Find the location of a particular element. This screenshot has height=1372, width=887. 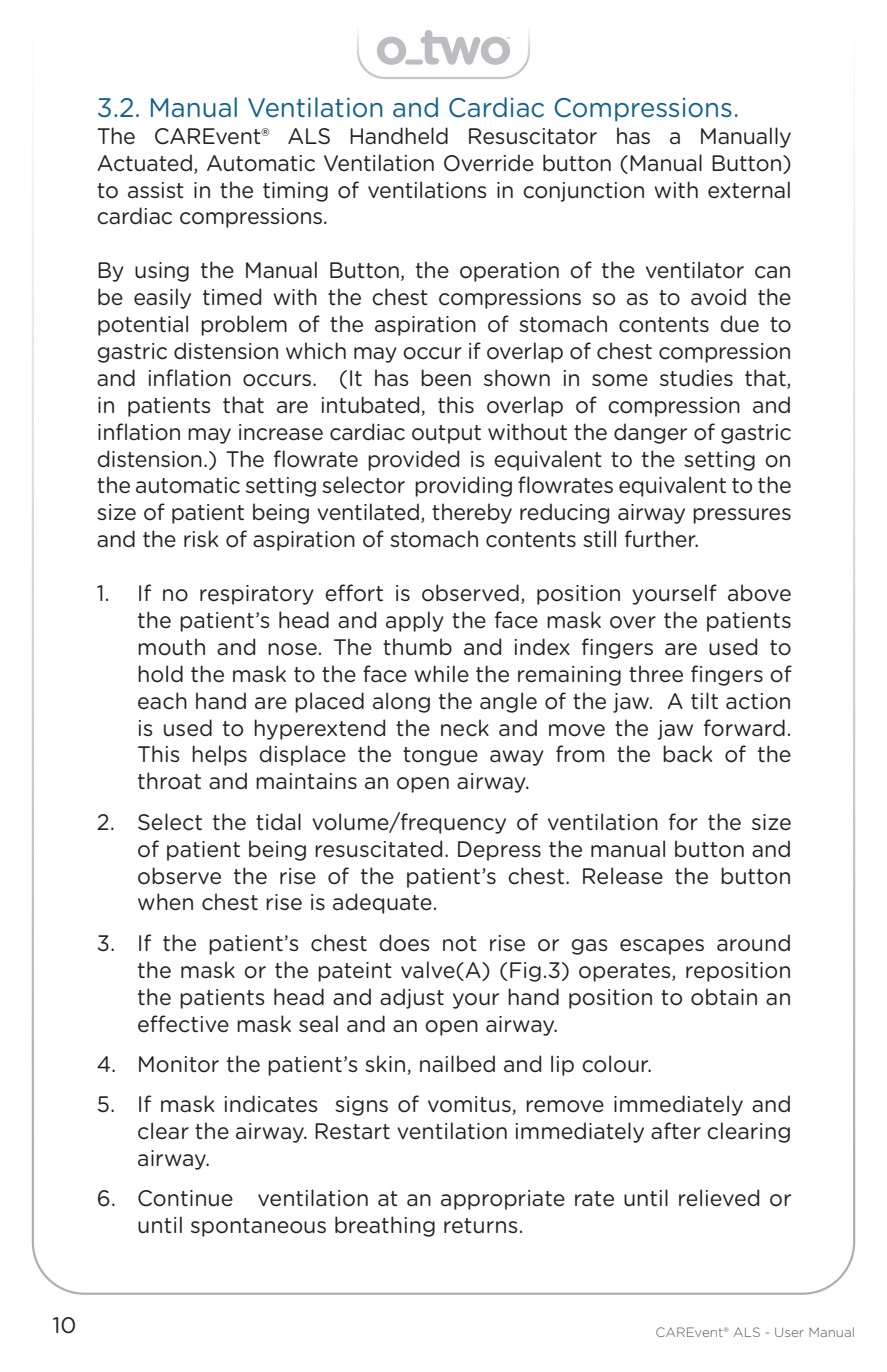

helps is located at coordinates (219, 755).
